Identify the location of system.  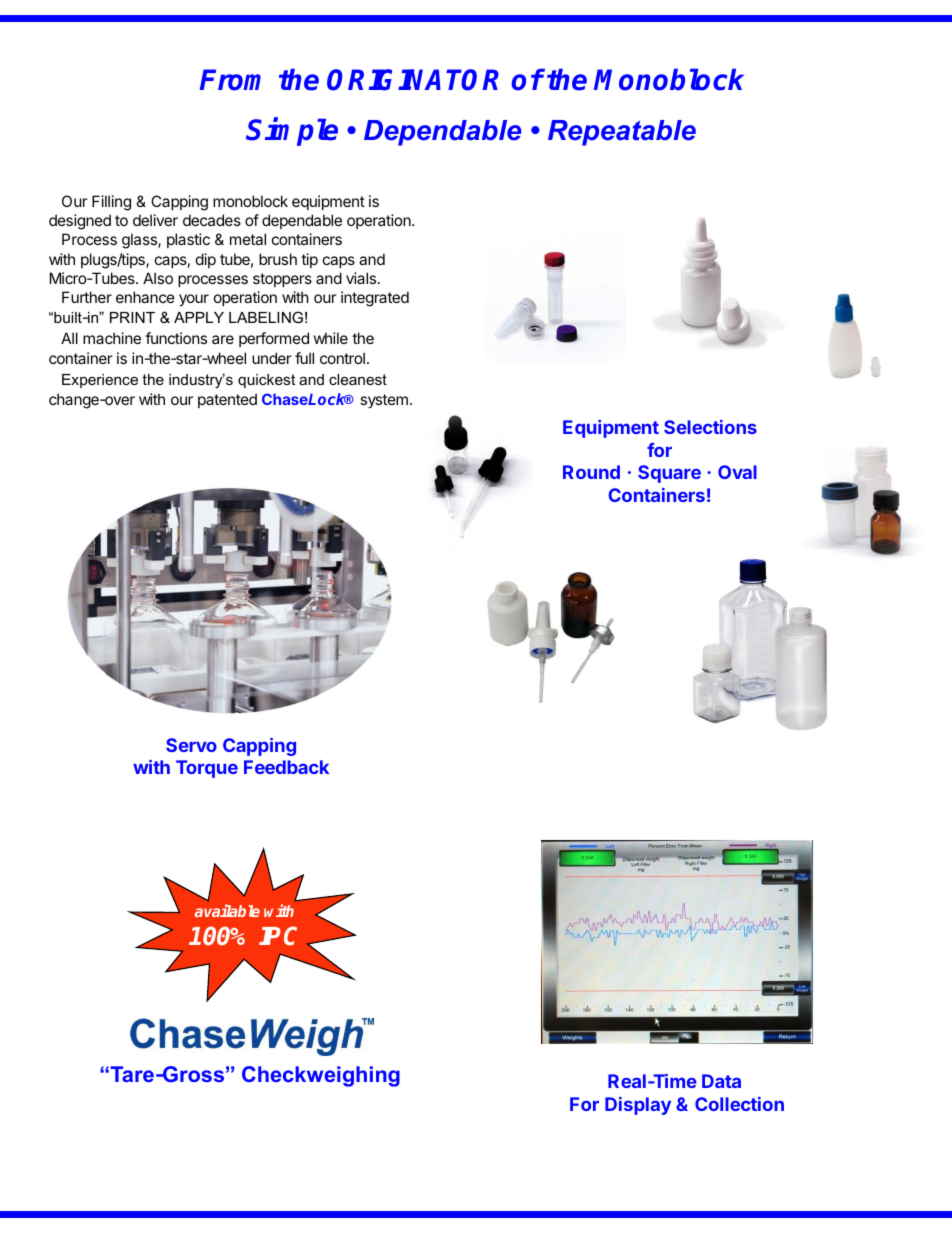
(384, 401).
